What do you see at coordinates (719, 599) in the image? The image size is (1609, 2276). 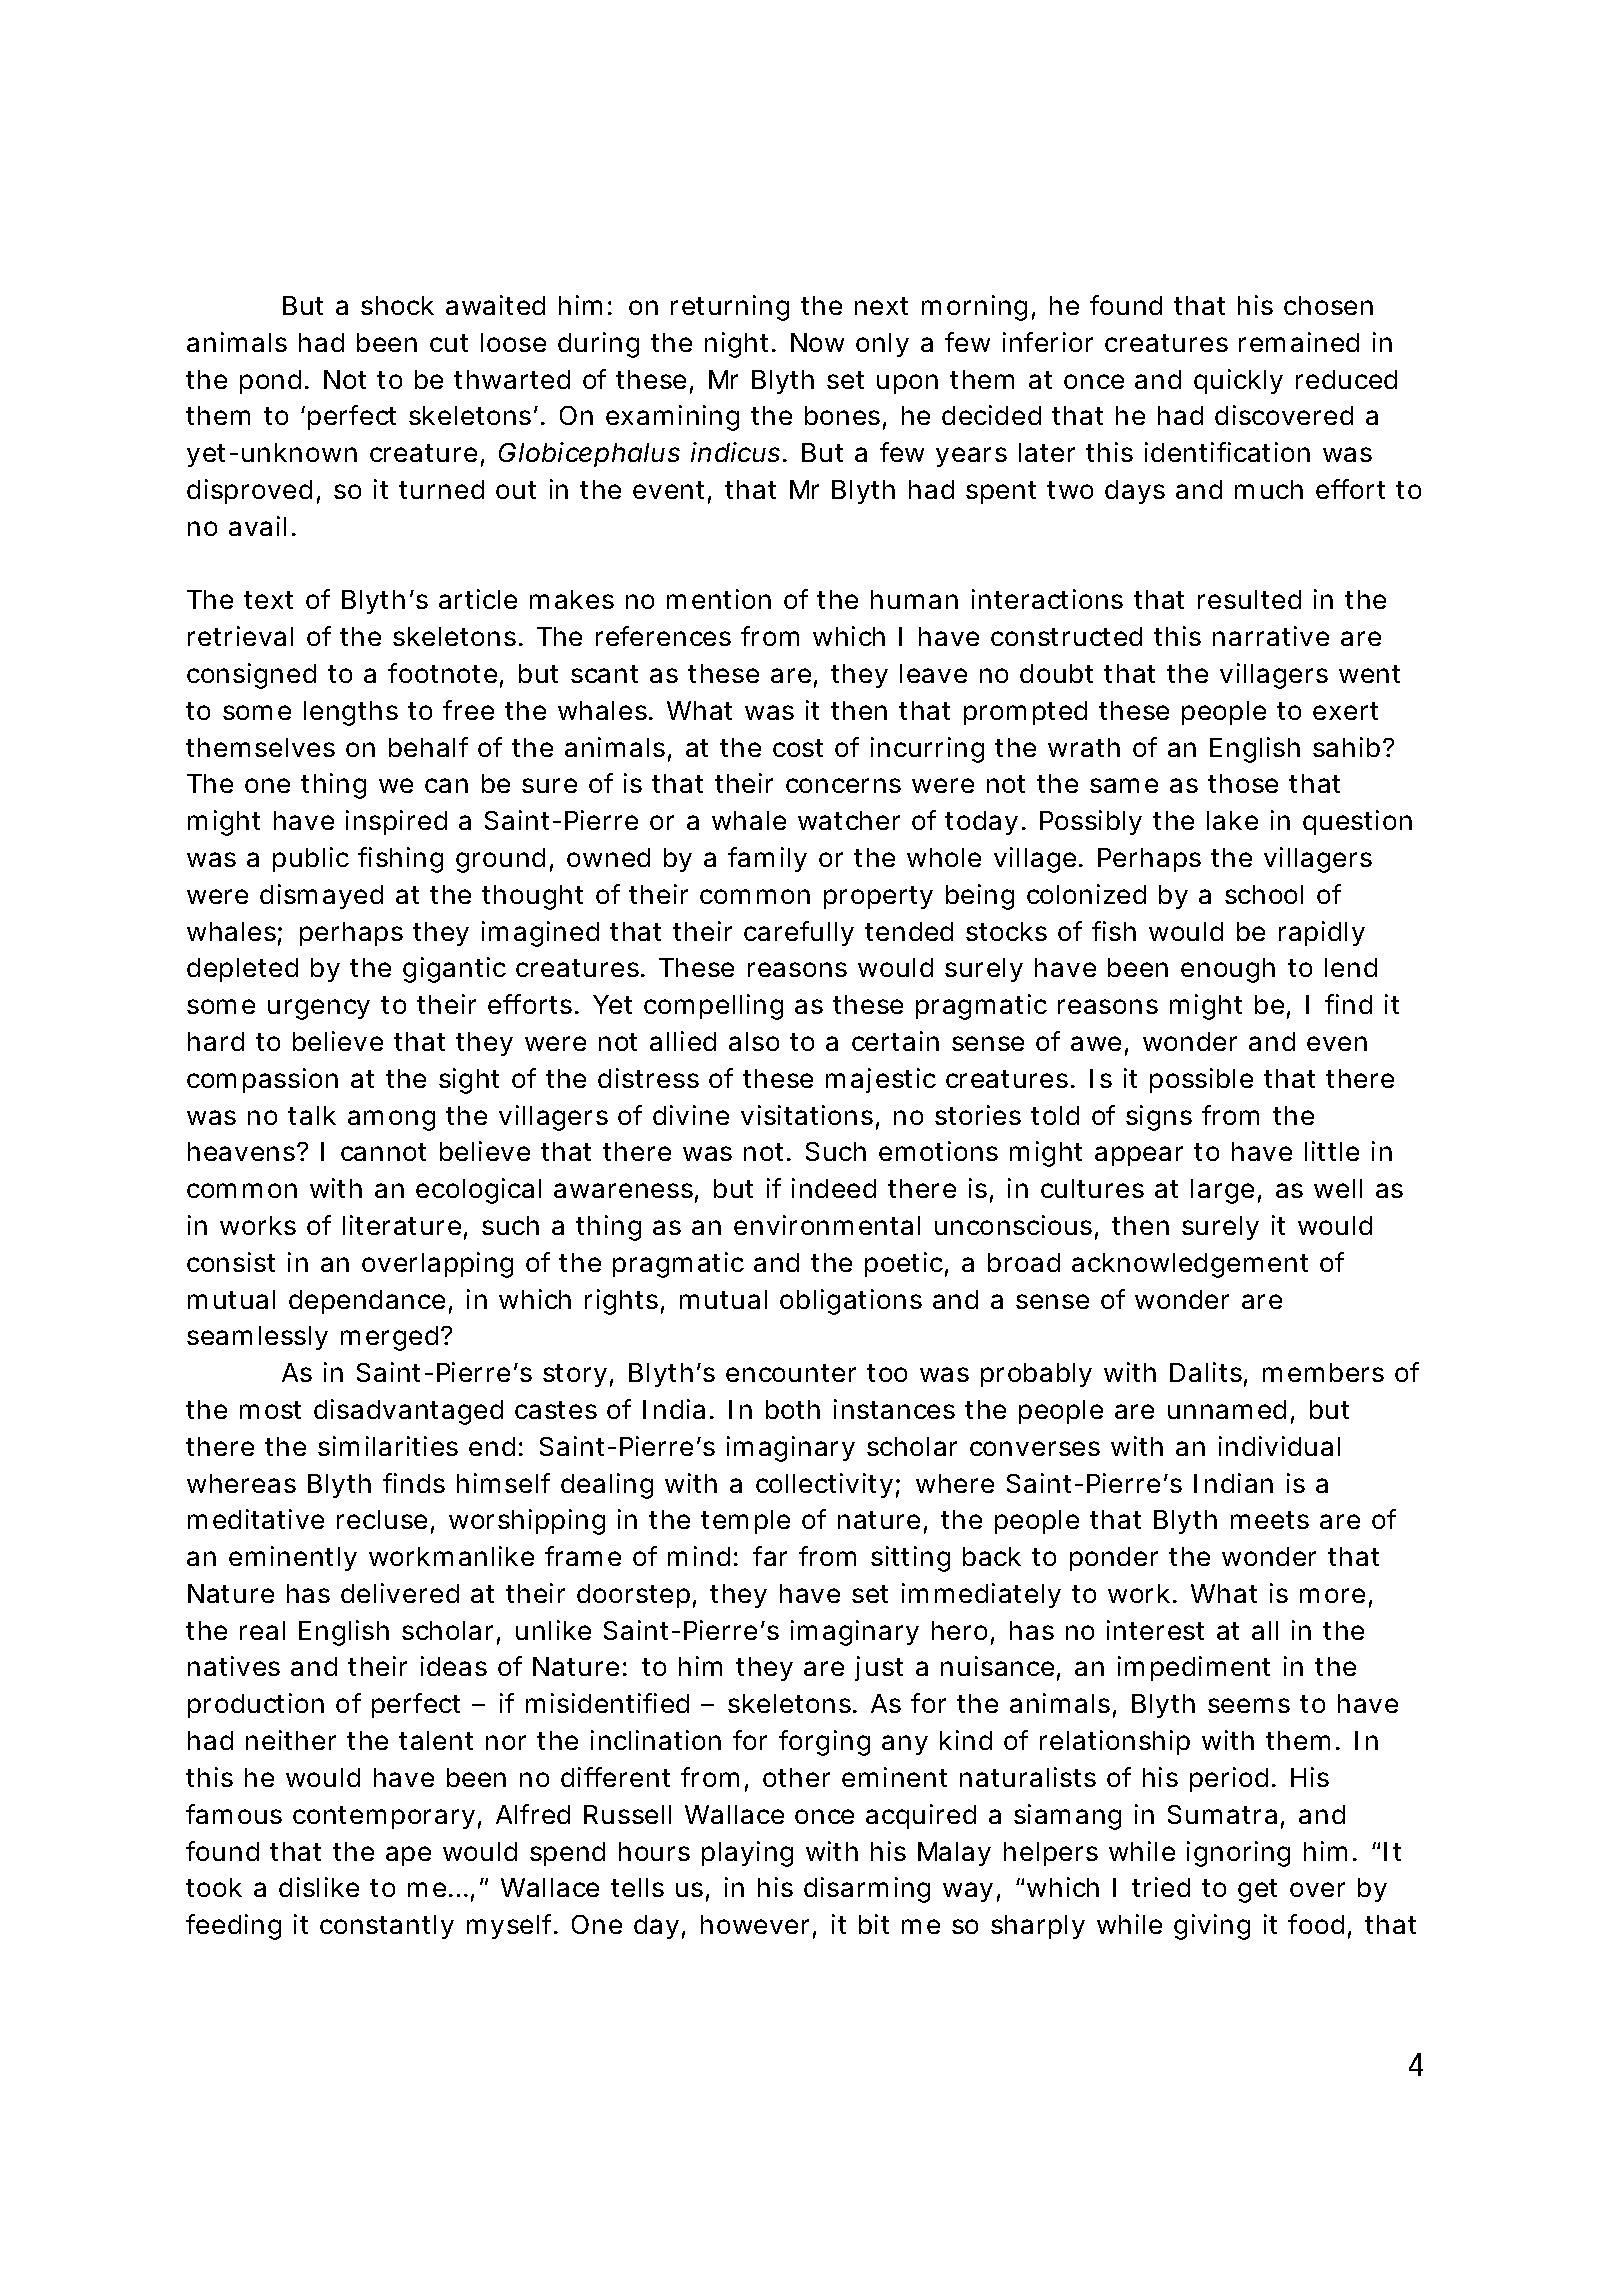 I see `mention` at bounding box center [719, 599].
